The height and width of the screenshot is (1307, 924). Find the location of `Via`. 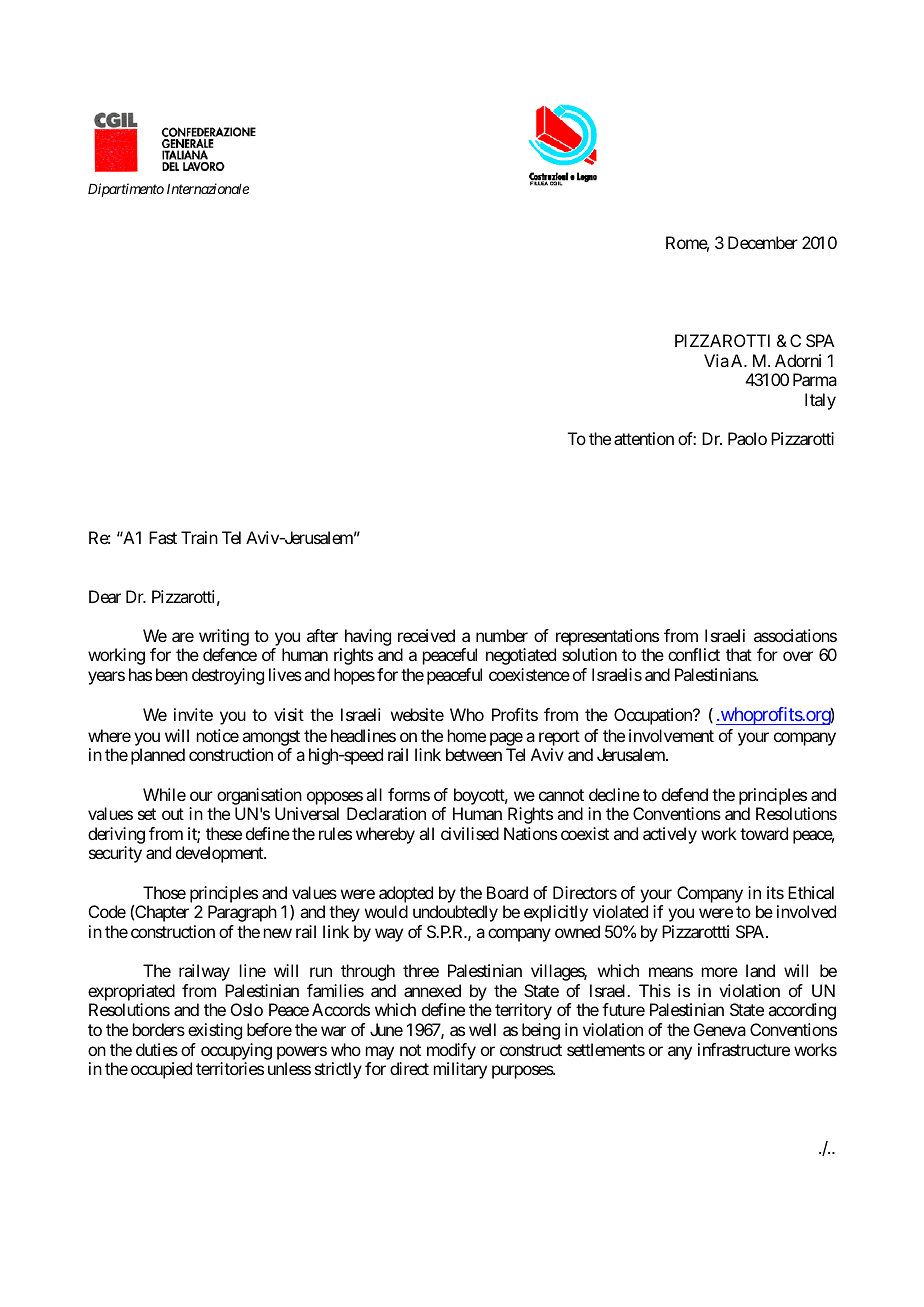

Via is located at coordinates (716, 360).
